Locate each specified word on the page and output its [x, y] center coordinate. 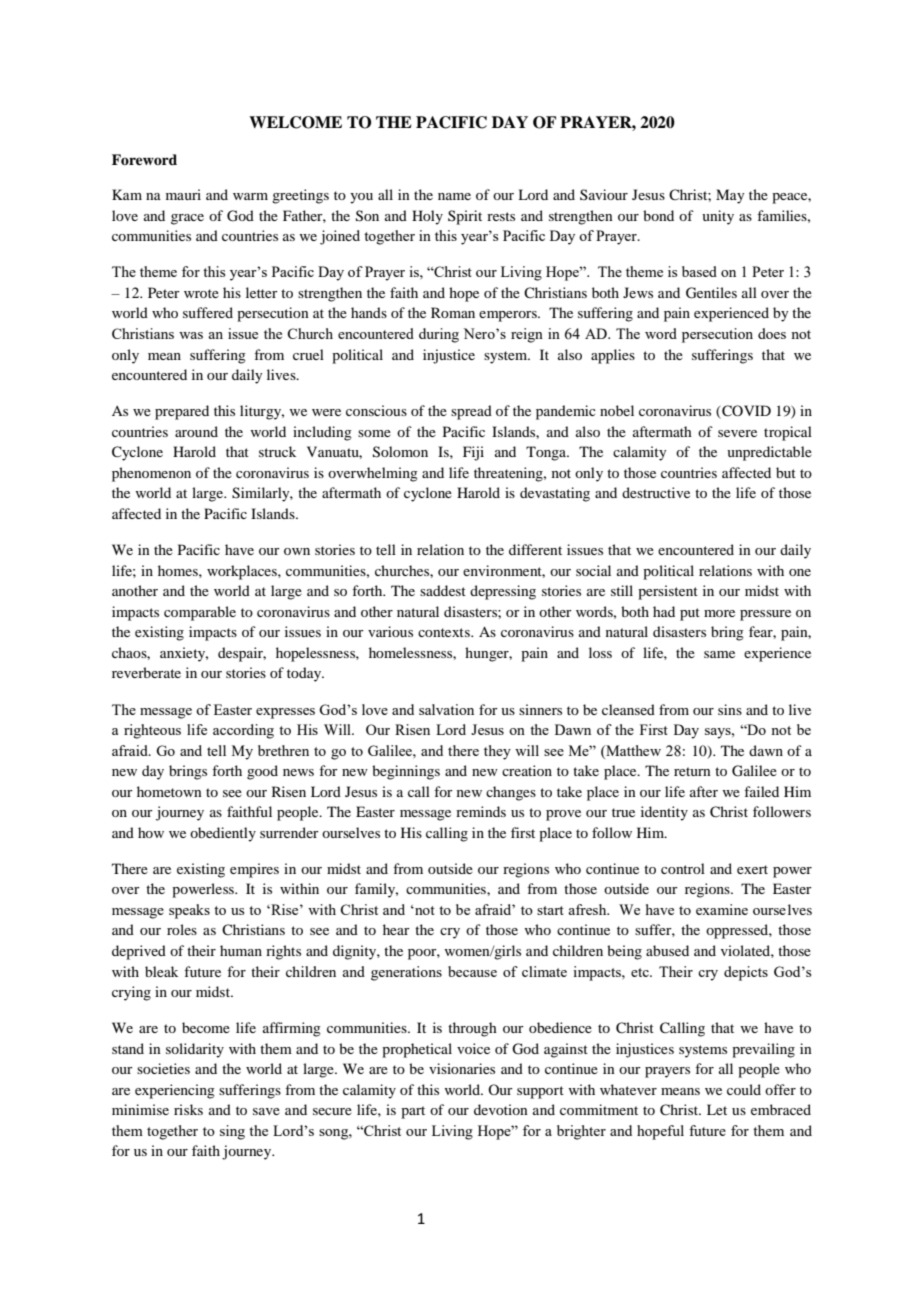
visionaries [462, 1068]
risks [188, 1109]
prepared [182, 412]
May [730, 196]
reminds [481, 811]
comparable [200, 613]
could [744, 1089]
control [683, 868]
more [719, 613]
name [454, 196]
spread [471, 412]
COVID [745, 412]
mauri [183, 194]
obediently [223, 834]
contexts [445, 632]
